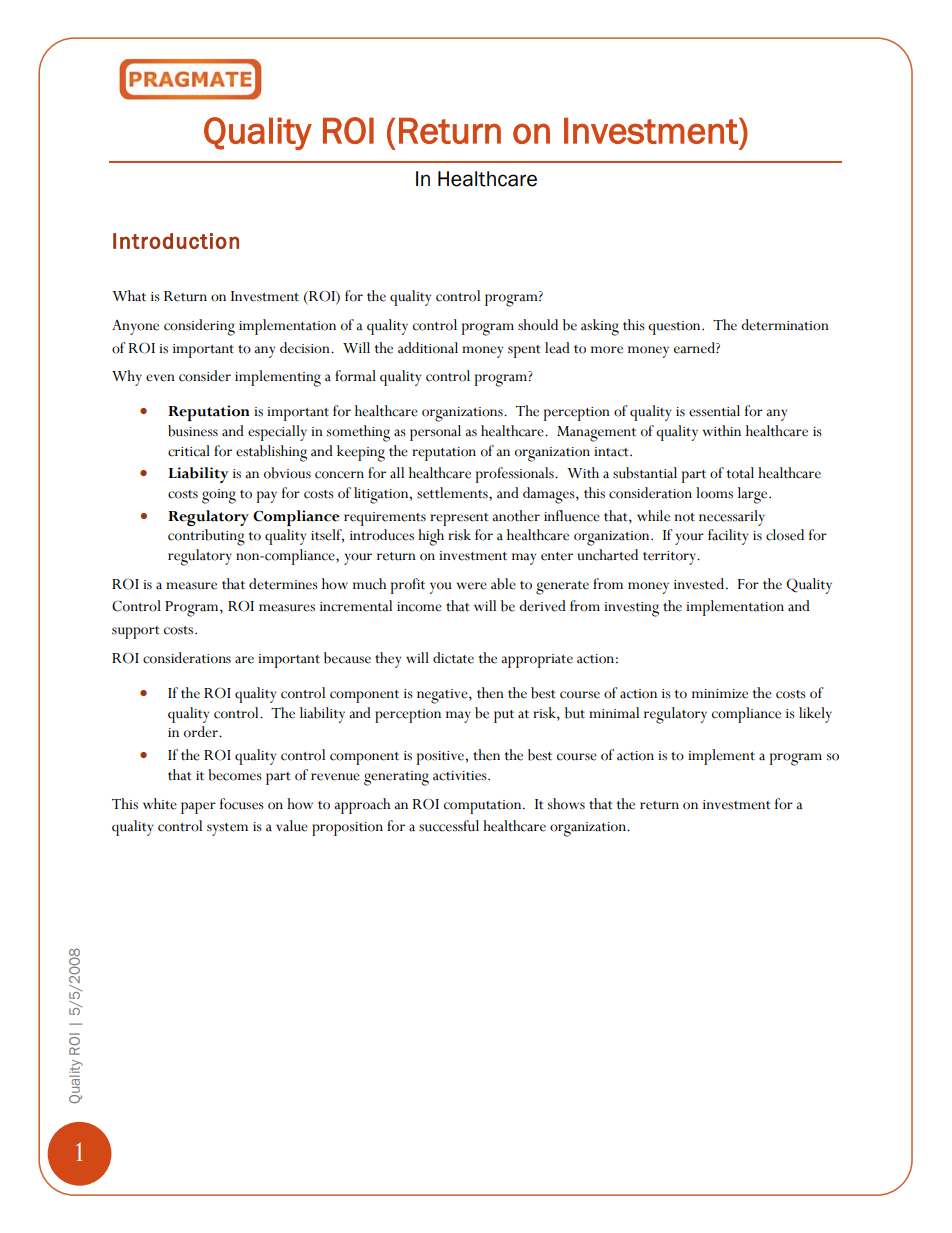 The width and height of the screenshot is (952, 1233). What do you see at coordinates (484, 807) in the screenshot?
I see `computation` at bounding box center [484, 807].
